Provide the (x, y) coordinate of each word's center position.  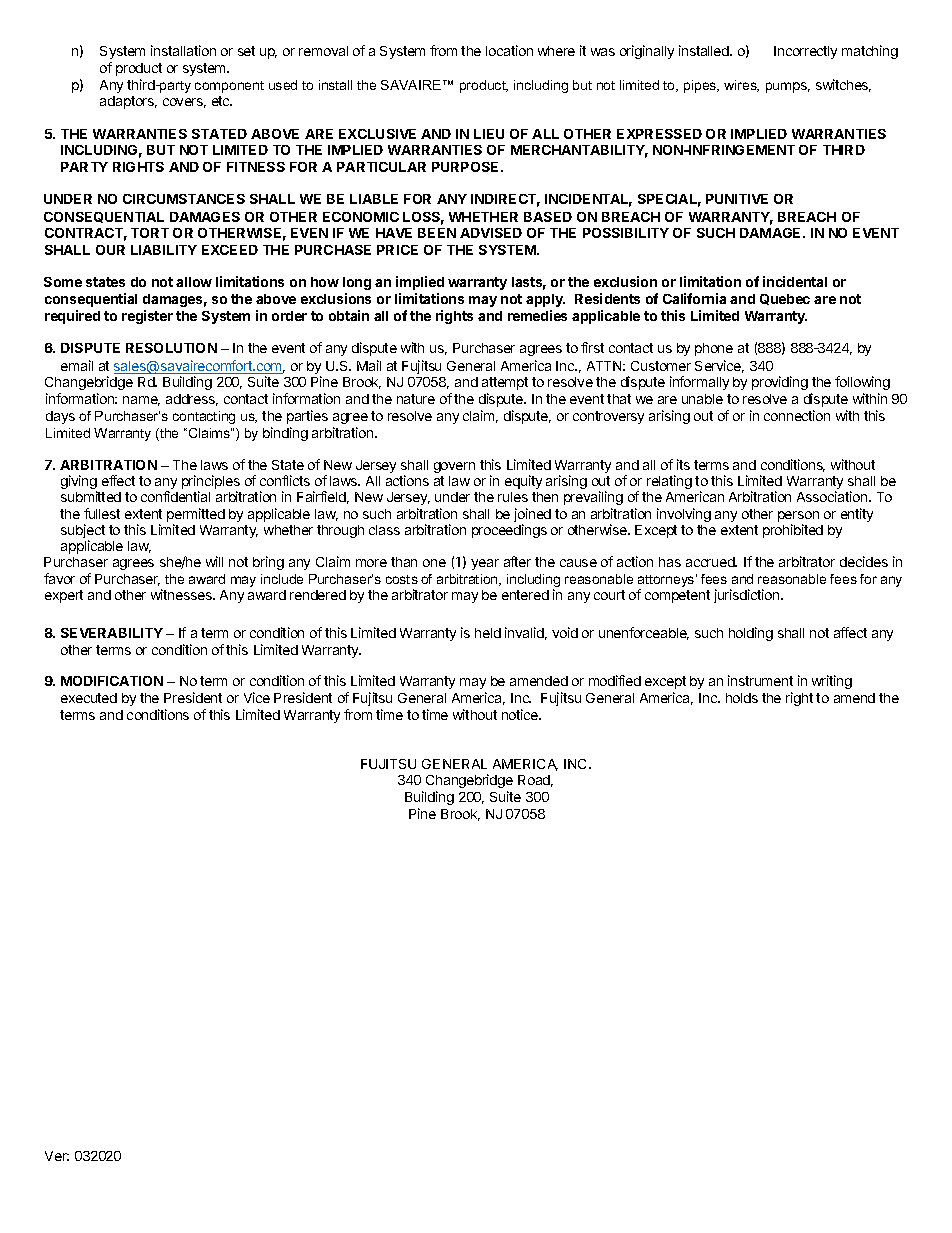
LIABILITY (164, 250)
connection (797, 415)
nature (416, 399)
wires (741, 86)
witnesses (182, 594)
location (509, 50)
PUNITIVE (737, 199)
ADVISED (491, 233)
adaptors (128, 102)
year (485, 564)
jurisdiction (748, 596)
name (141, 401)
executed (89, 698)
